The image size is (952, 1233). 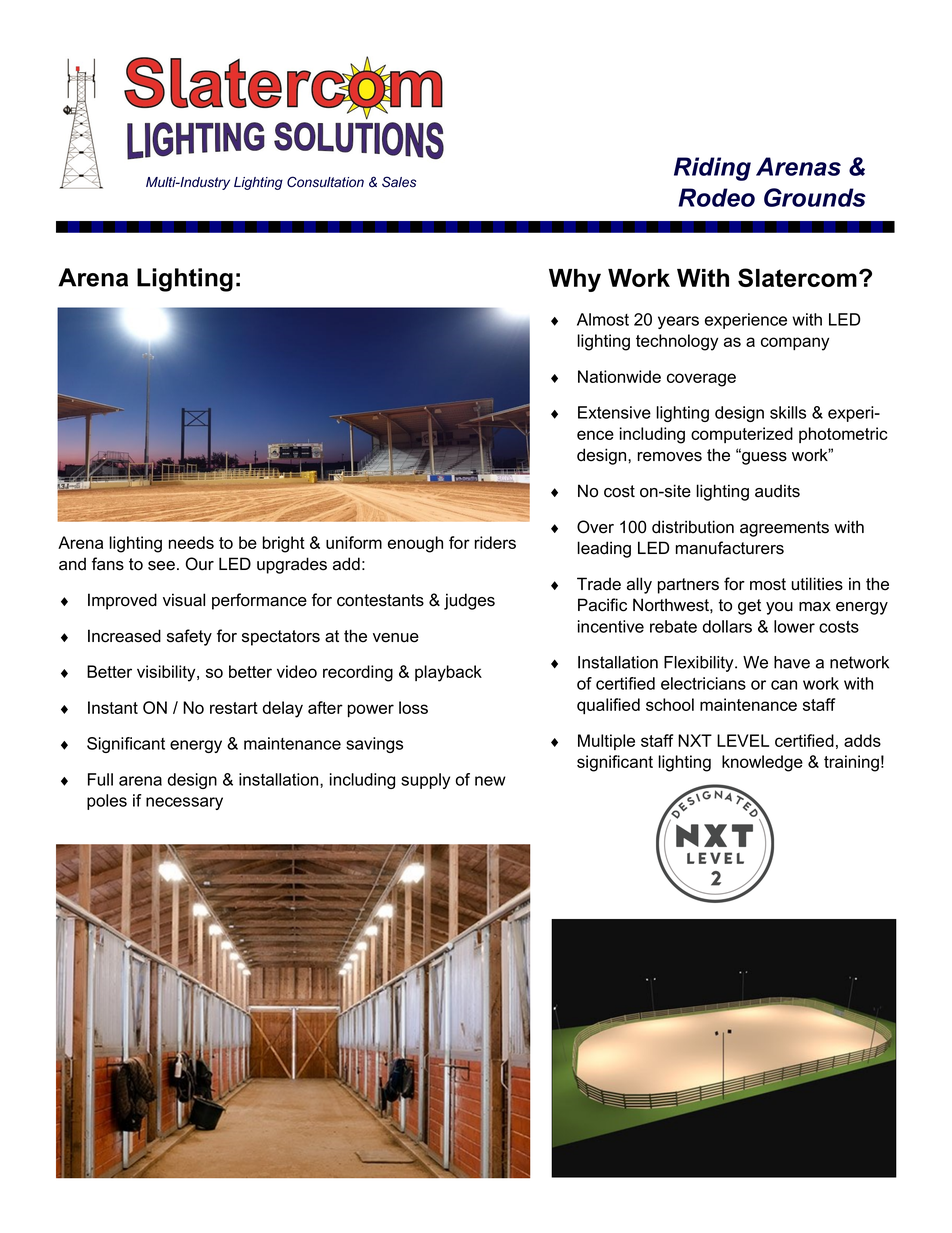 What do you see at coordinates (490, 781) in the screenshot?
I see `new` at bounding box center [490, 781].
